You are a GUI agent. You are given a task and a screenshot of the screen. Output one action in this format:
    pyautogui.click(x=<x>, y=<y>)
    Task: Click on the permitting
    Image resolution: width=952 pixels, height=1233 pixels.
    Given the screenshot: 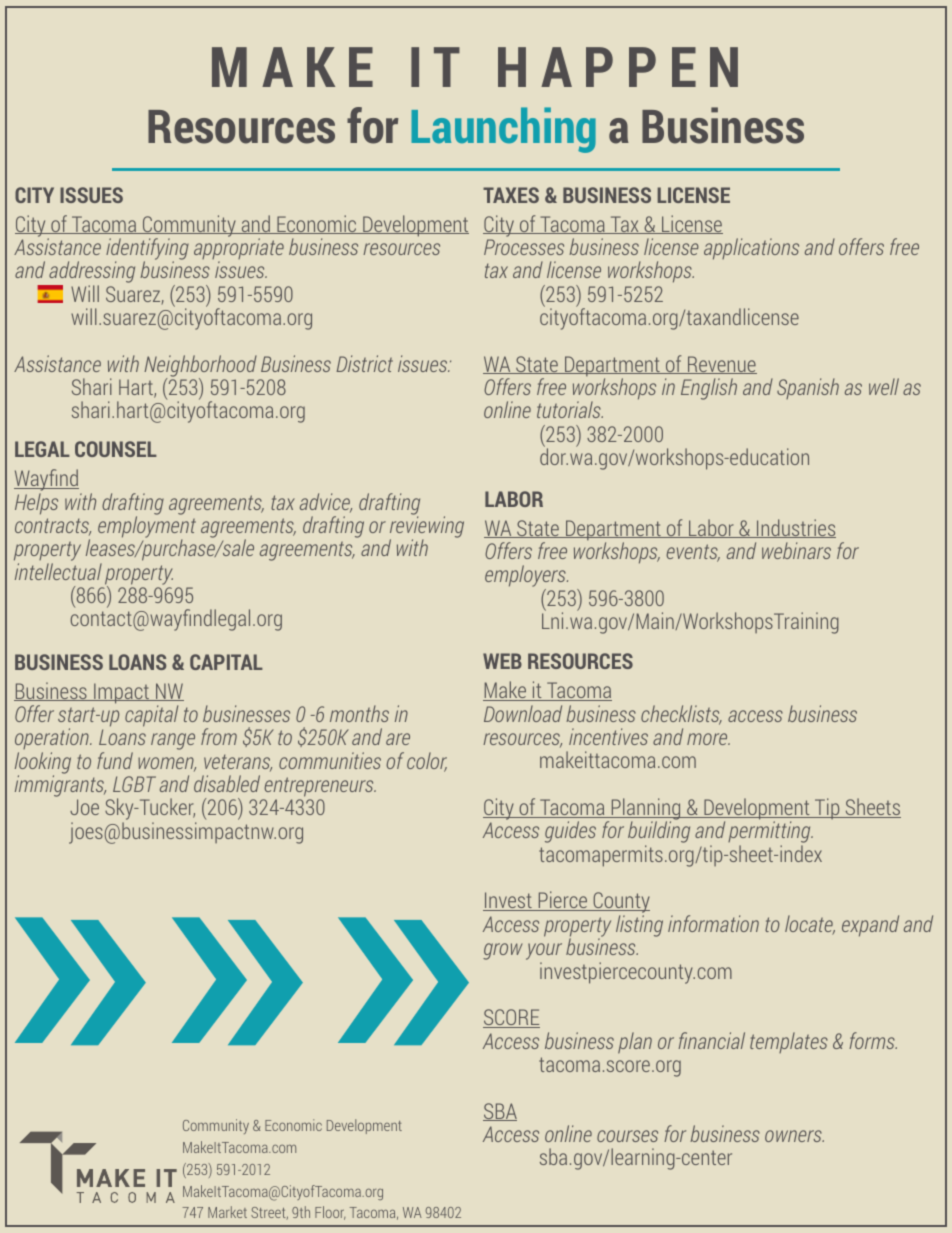 What is the action you would take?
    pyautogui.click(x=770, y=833)
